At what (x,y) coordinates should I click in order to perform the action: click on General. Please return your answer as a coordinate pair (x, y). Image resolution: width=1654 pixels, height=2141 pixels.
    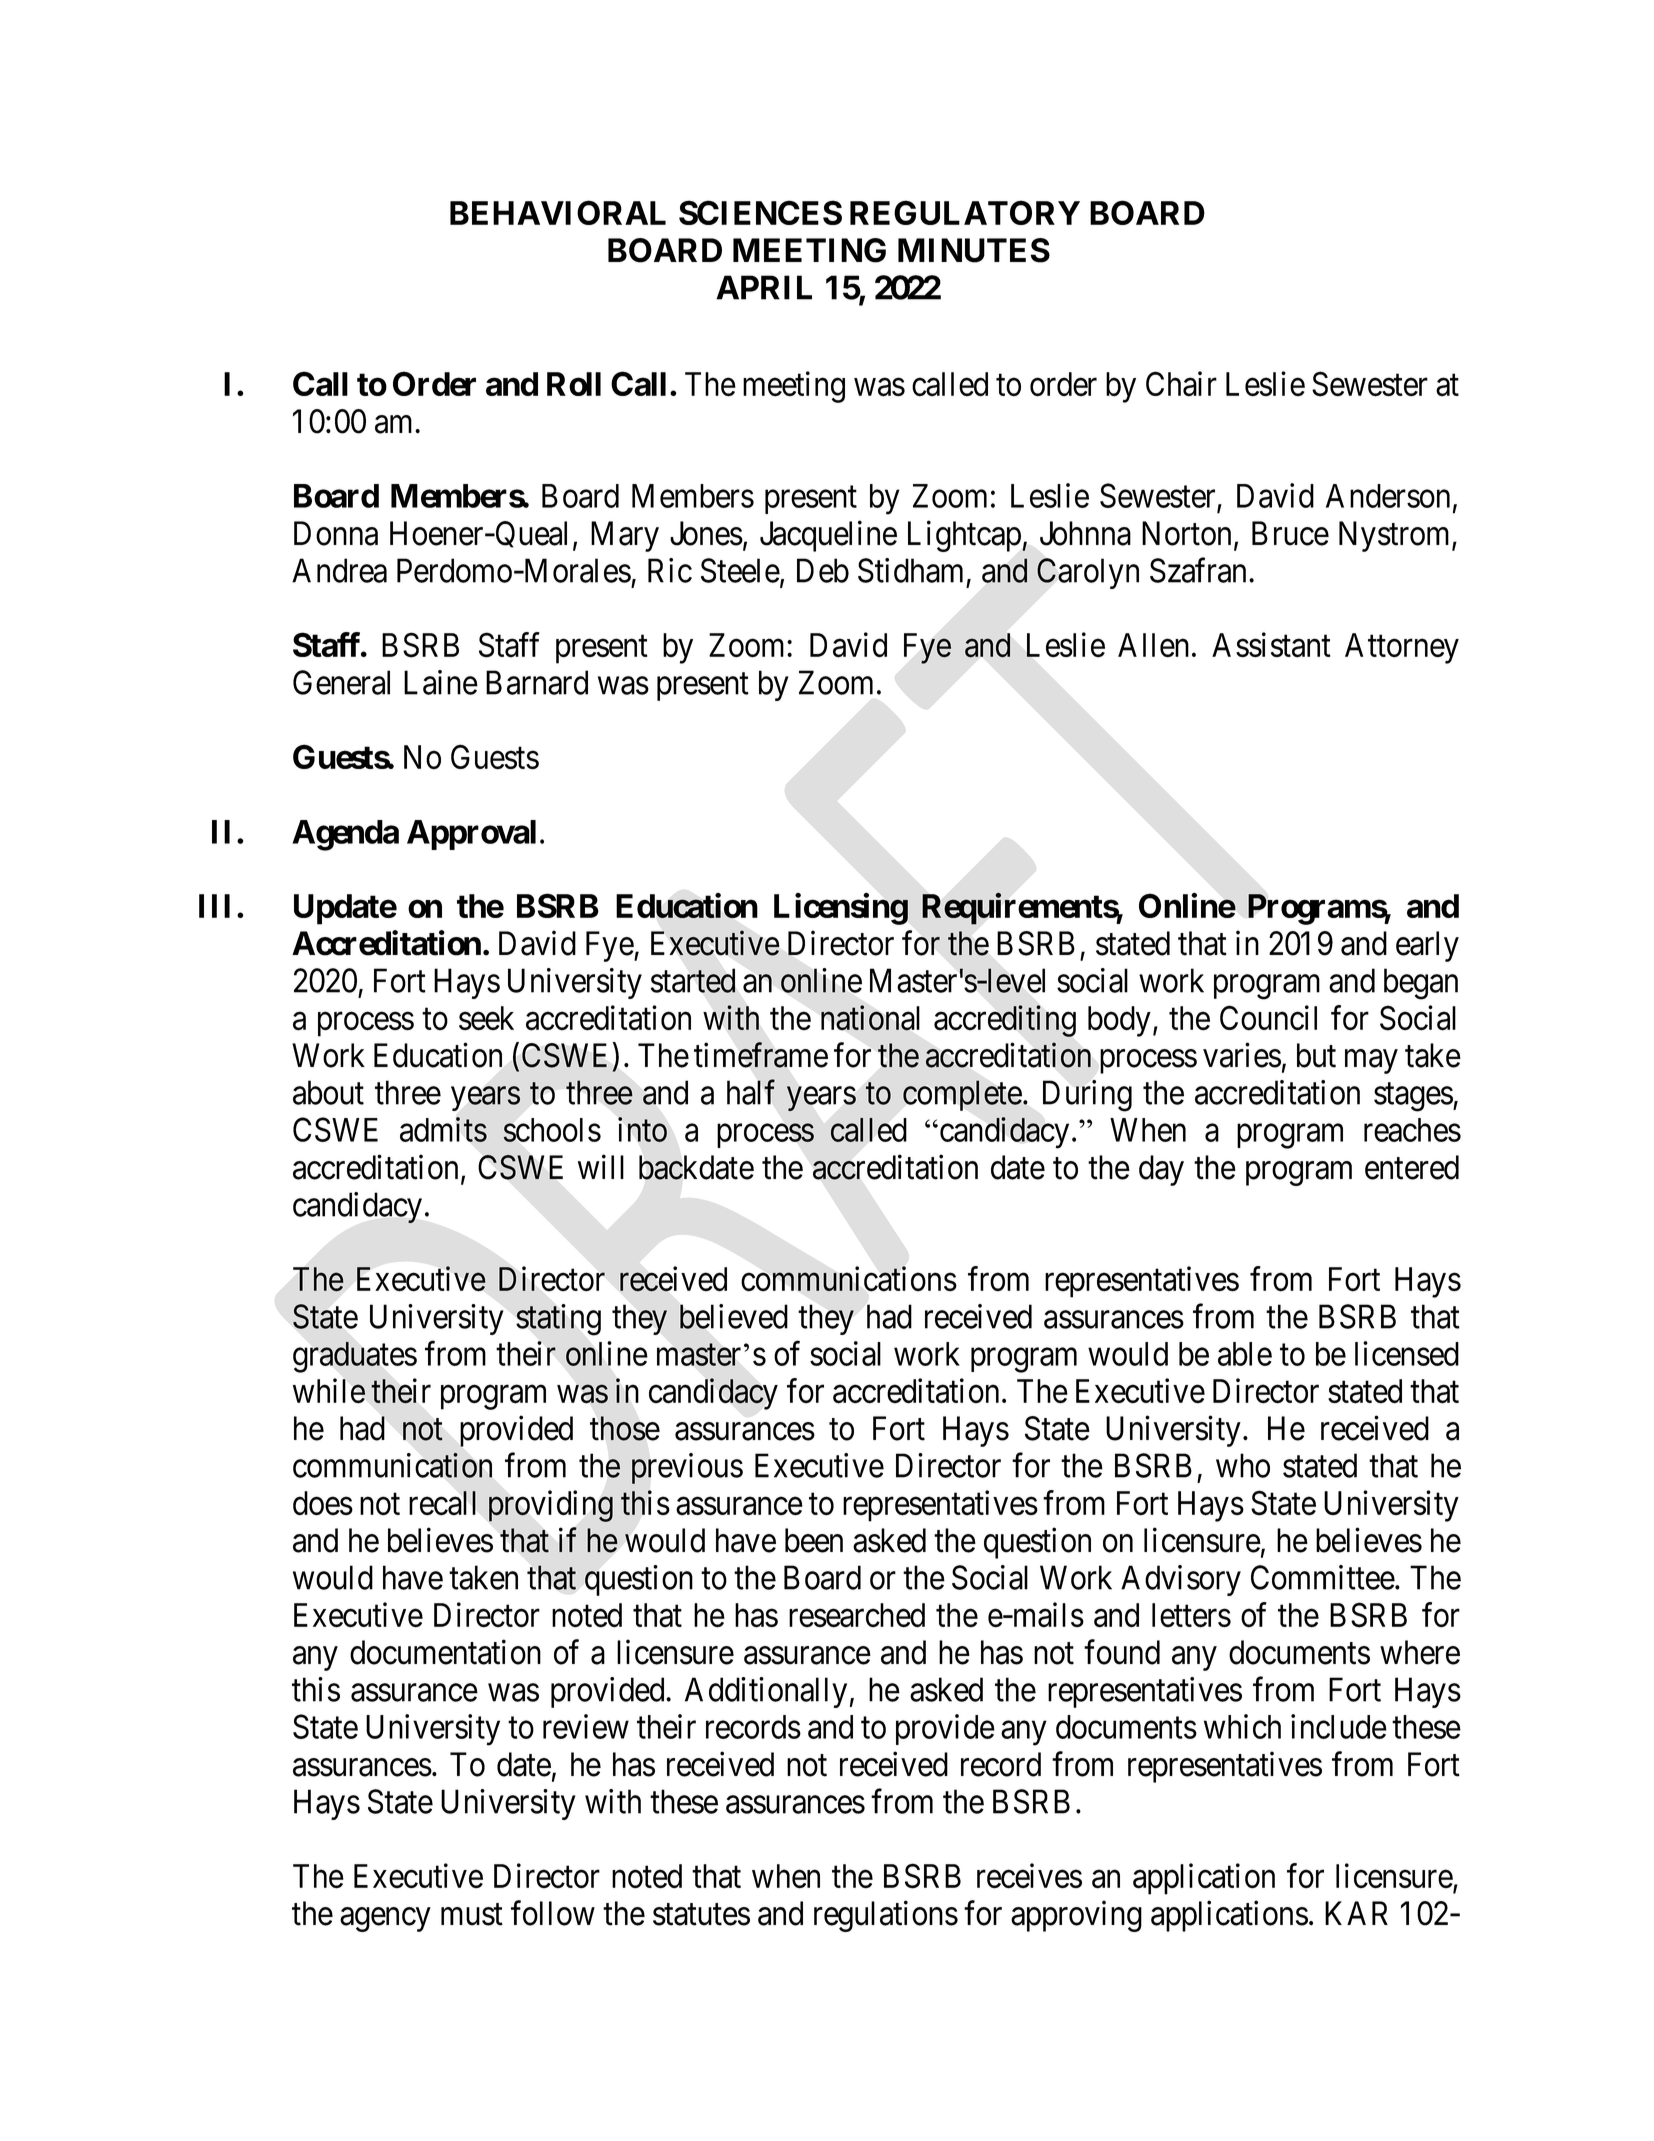
    Looking at the image, I should click on (341, 682).
